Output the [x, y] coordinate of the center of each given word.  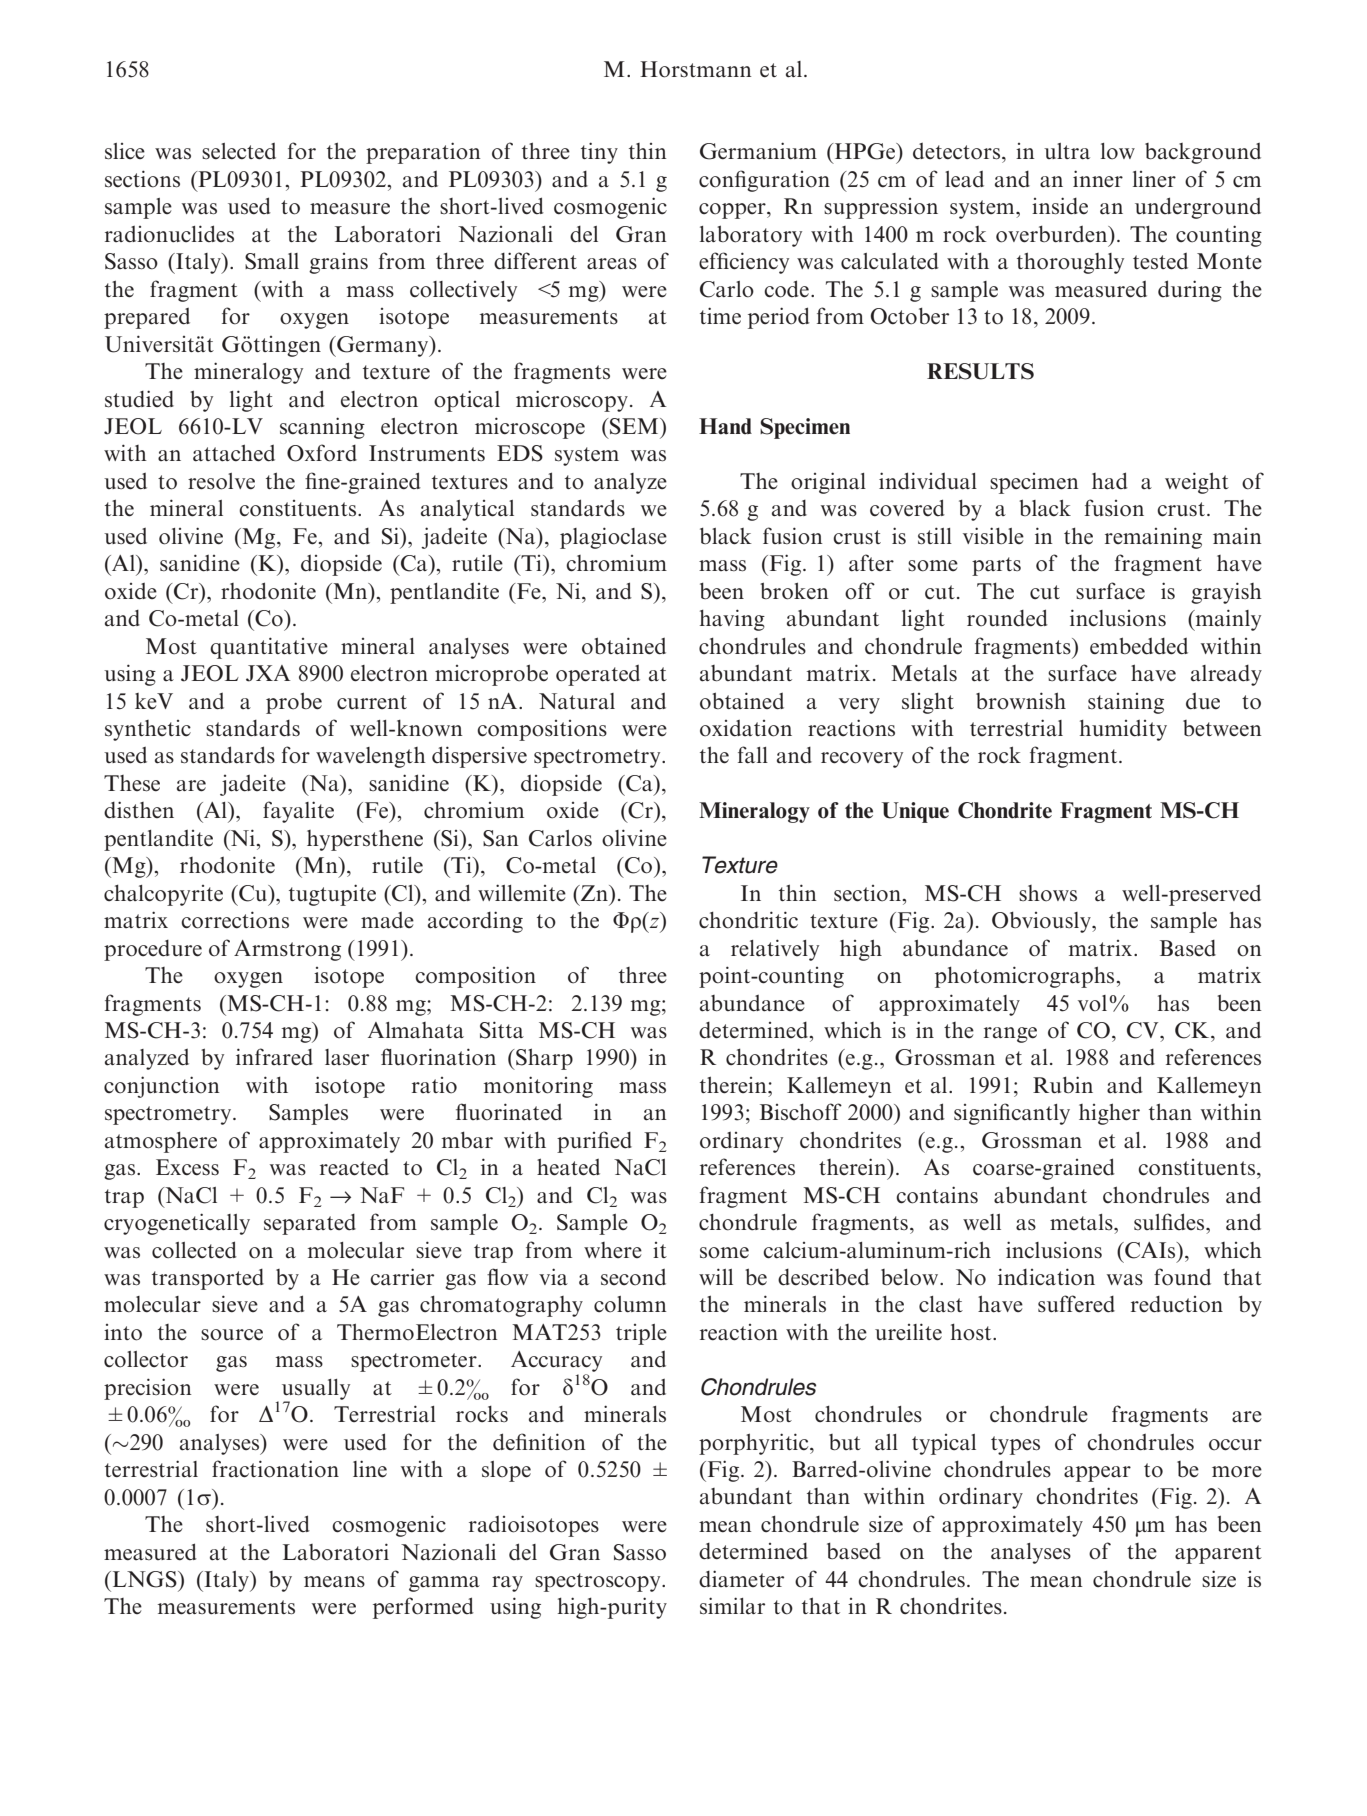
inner [1098, 178]
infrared [274, 1057]
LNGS [144, 1579]
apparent [1218, 1554]
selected [239, 151]
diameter [741, 1579]
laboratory [751, 236]
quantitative [269, 648]
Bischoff [801, 1112]
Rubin [1063, 1085]
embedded [1139, 646]
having [732, 620]
